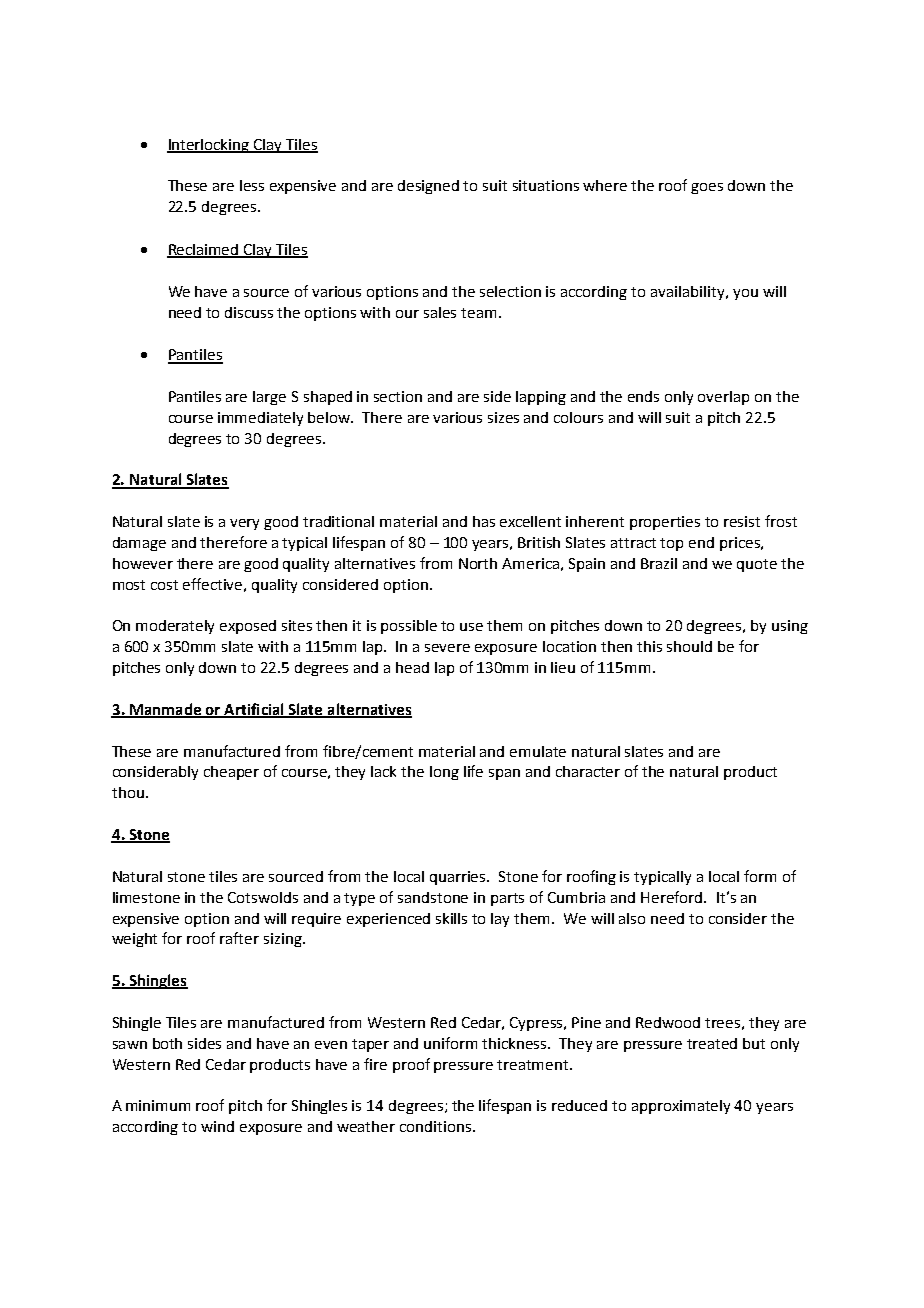  I want to click on approximately, so click(681, 1107).
